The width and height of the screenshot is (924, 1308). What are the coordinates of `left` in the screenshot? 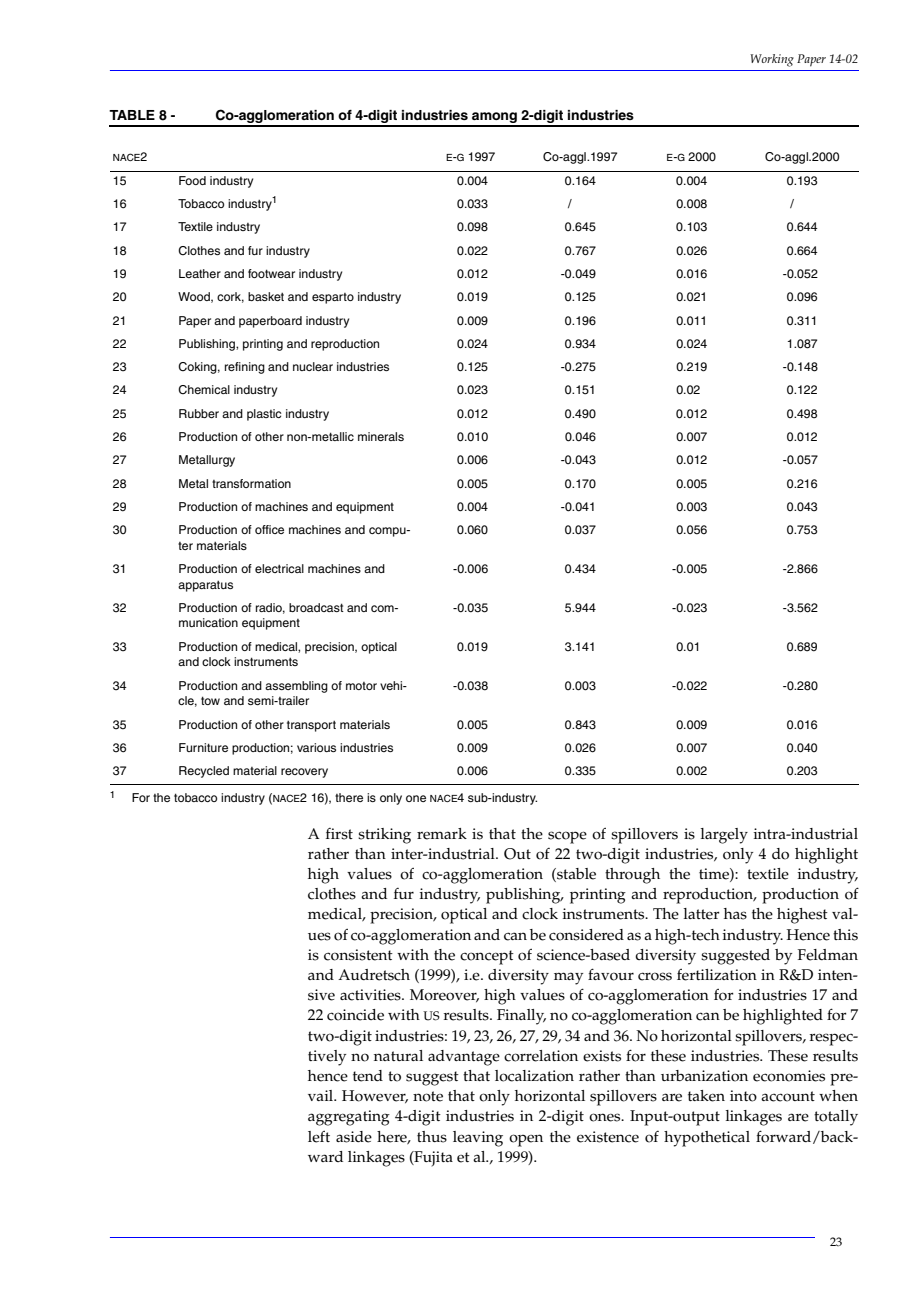 It's located at (319, 1137).
